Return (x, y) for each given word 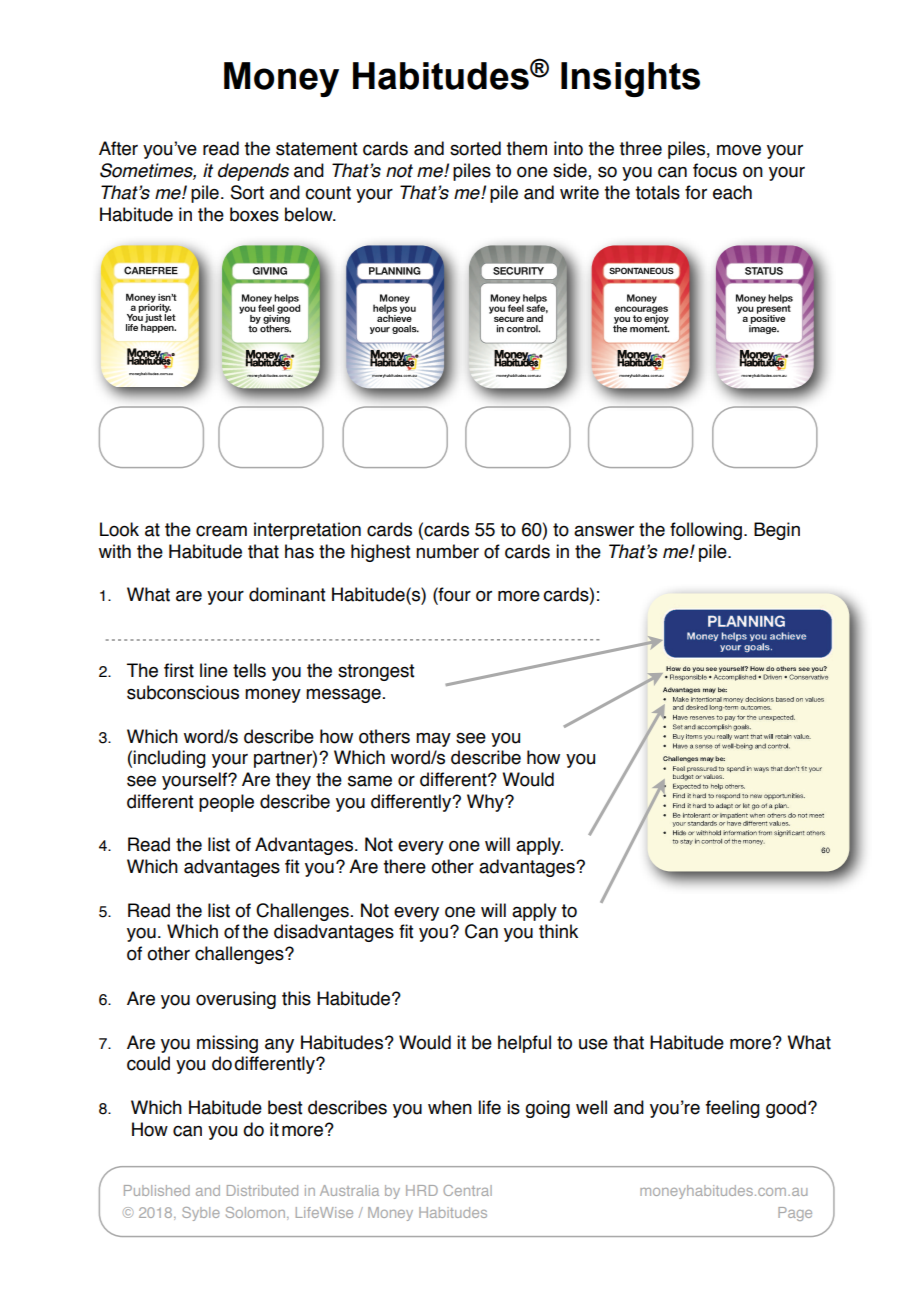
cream (221, 531)
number (447, 551)
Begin (777, 531)
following (706, 531)
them (526, 148)
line (214, 670)
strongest (376, 672)
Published (157, 1190)
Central (467, 1190)
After (118, 148)
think (558, 931)
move (739, 150)
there (404, 866)
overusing (236, 1000)
